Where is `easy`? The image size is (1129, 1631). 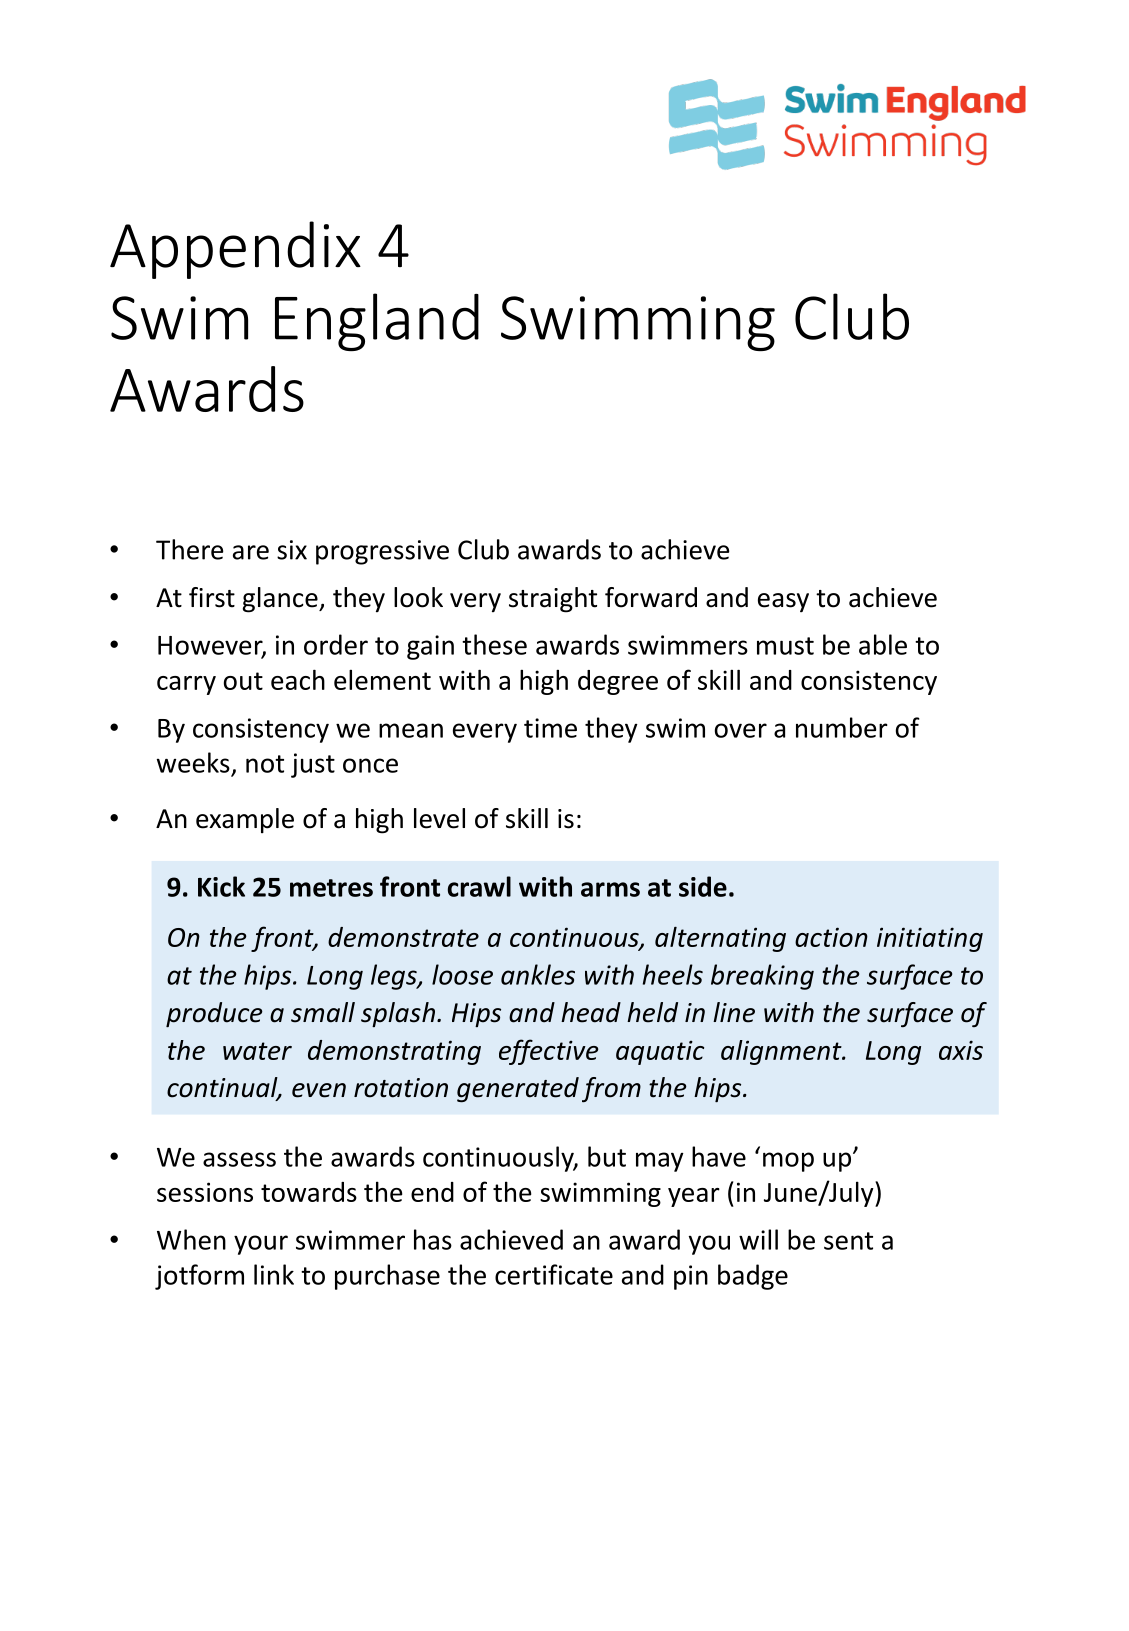
easy is located at coordinates (783, 603).
